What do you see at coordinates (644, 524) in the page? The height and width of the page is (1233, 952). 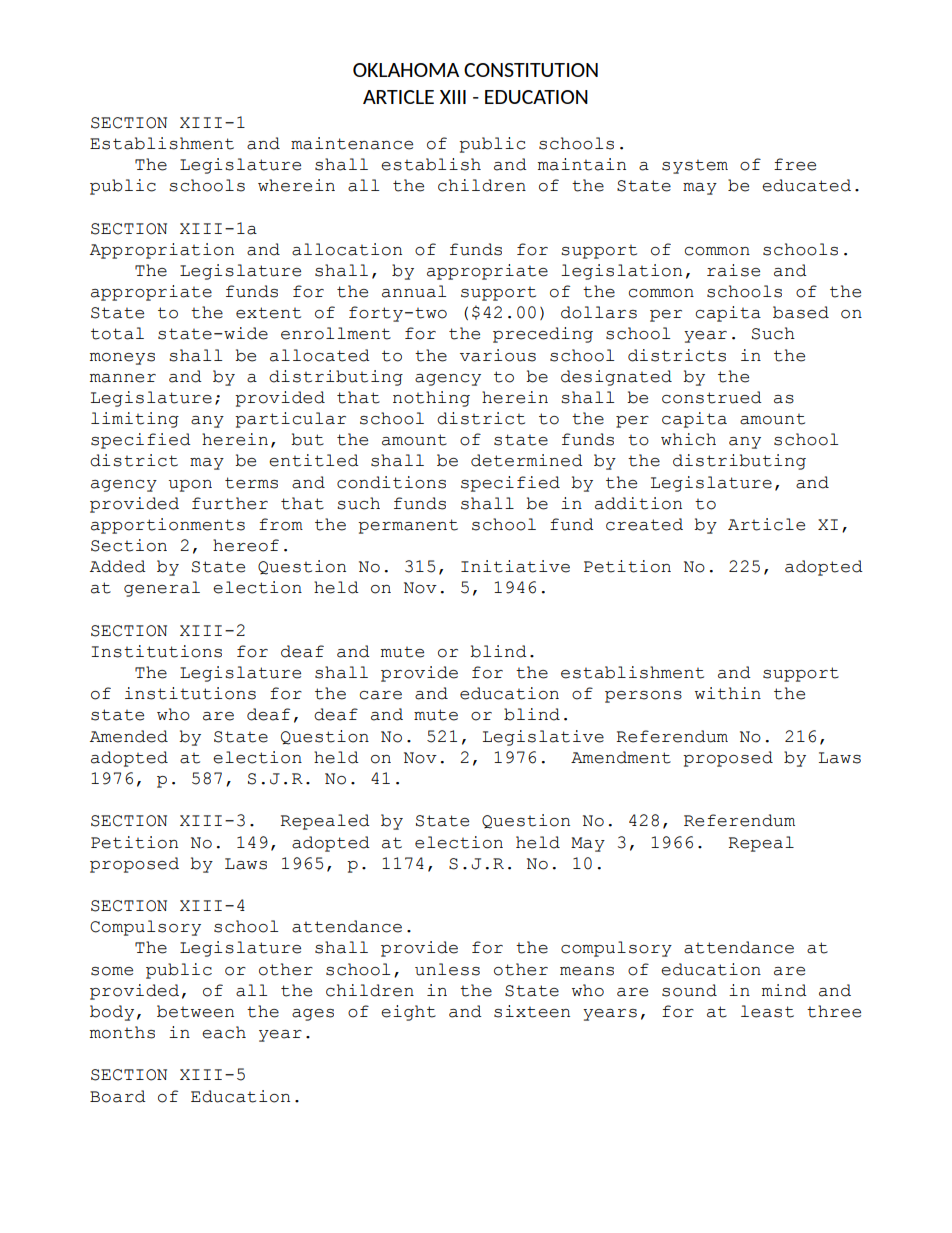 I see `created` at bounding box center [644, 524].
